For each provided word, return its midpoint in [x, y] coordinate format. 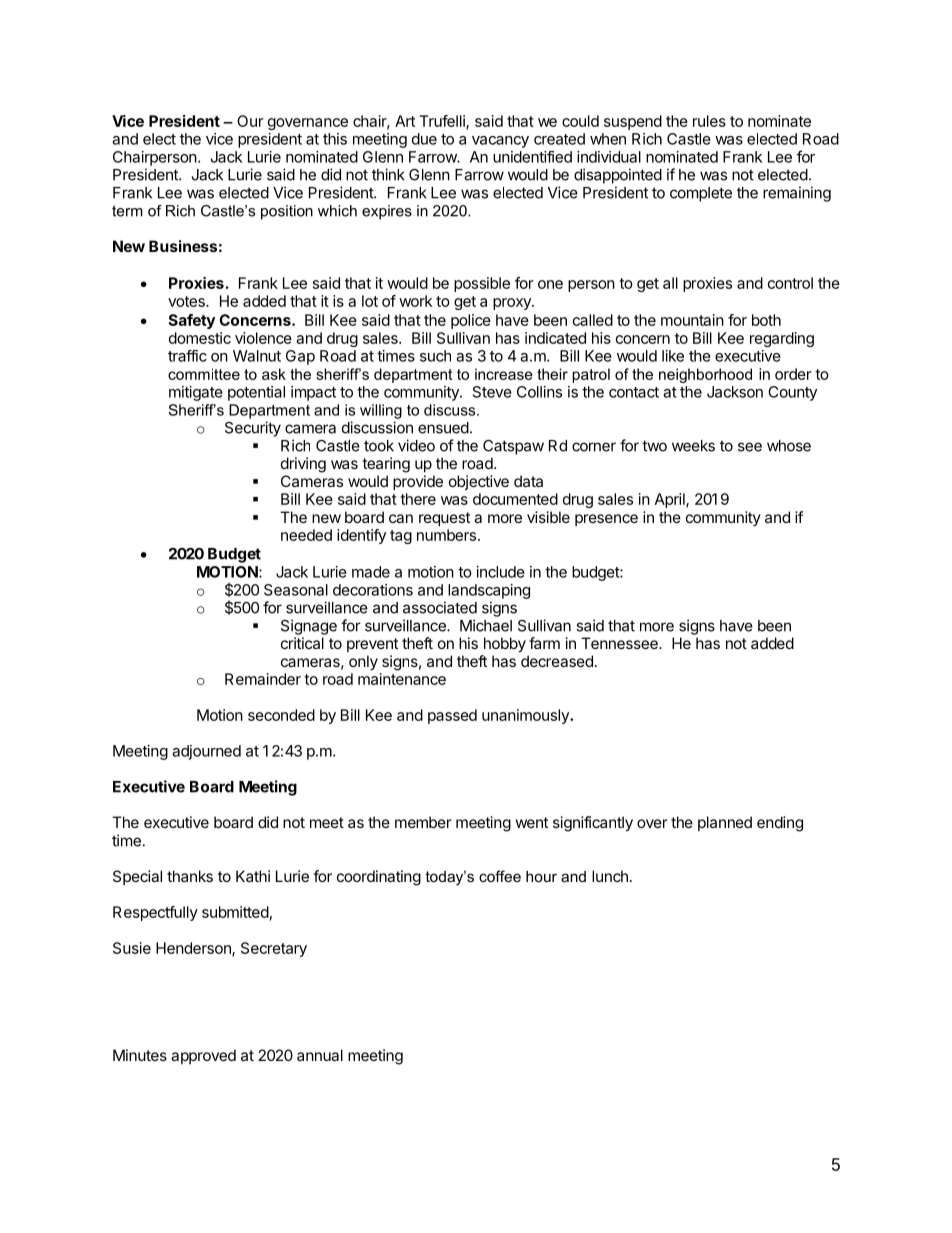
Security [253, 429]
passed [452, 716]
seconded [281, 715]
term [127, 211]
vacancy [500, 142]
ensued [443, 428]
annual [320, 1055]
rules [709, 121]
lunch [610, 876]
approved [203, 1056]
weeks [693, 446]
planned [725, 823]
